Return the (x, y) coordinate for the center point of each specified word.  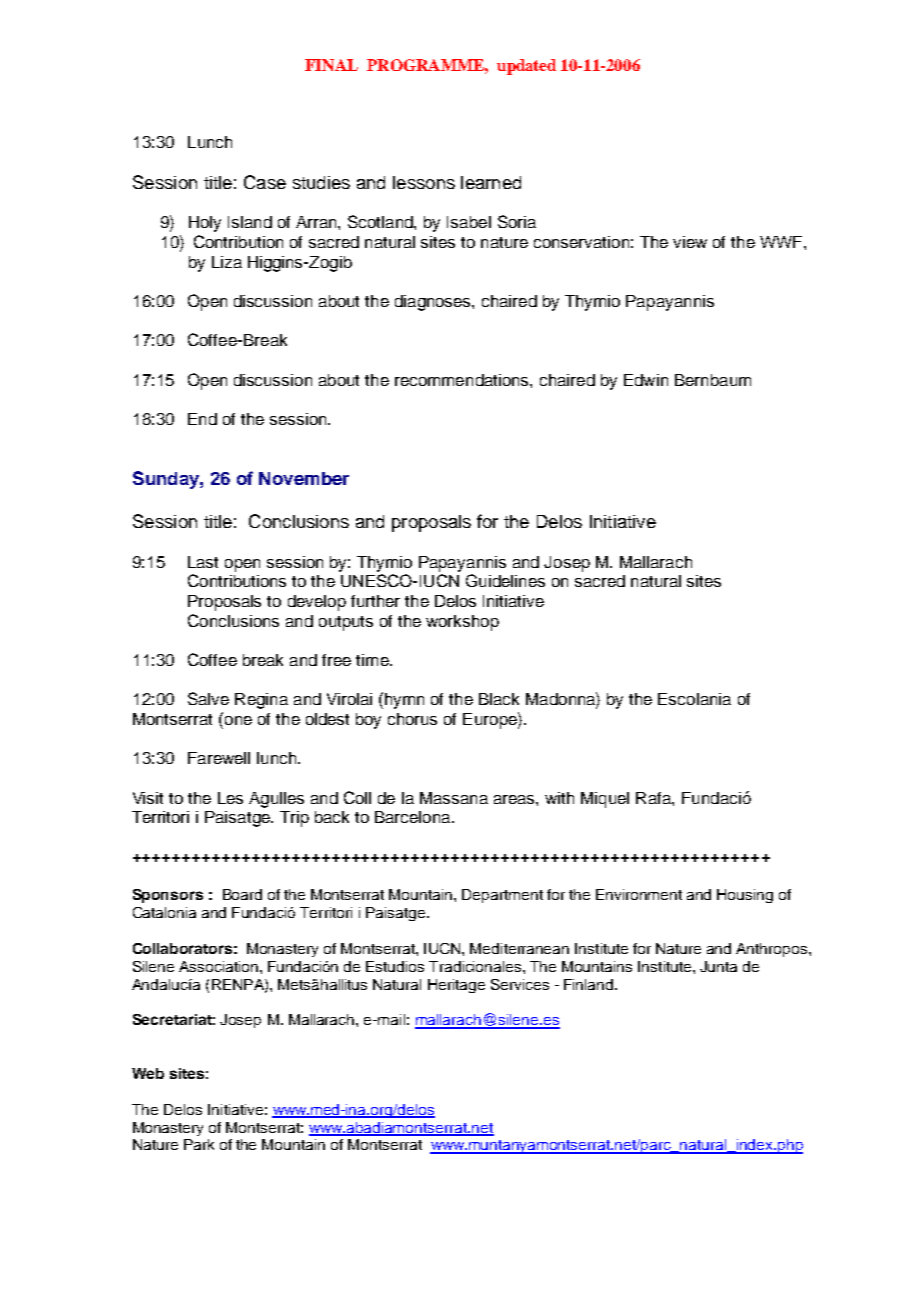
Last (203, 562)
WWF (782, 242)
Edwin (646, 380)
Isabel (469, 222)
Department (502, 896)
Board (242, 894)
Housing (745, 896)
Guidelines (505, 580)
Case (265, 182)
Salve (208, 698)
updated (526, 67)
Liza (227, 262)
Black (499, 699)
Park (199, 1144)
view (690, 242)
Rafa (654, 798)
